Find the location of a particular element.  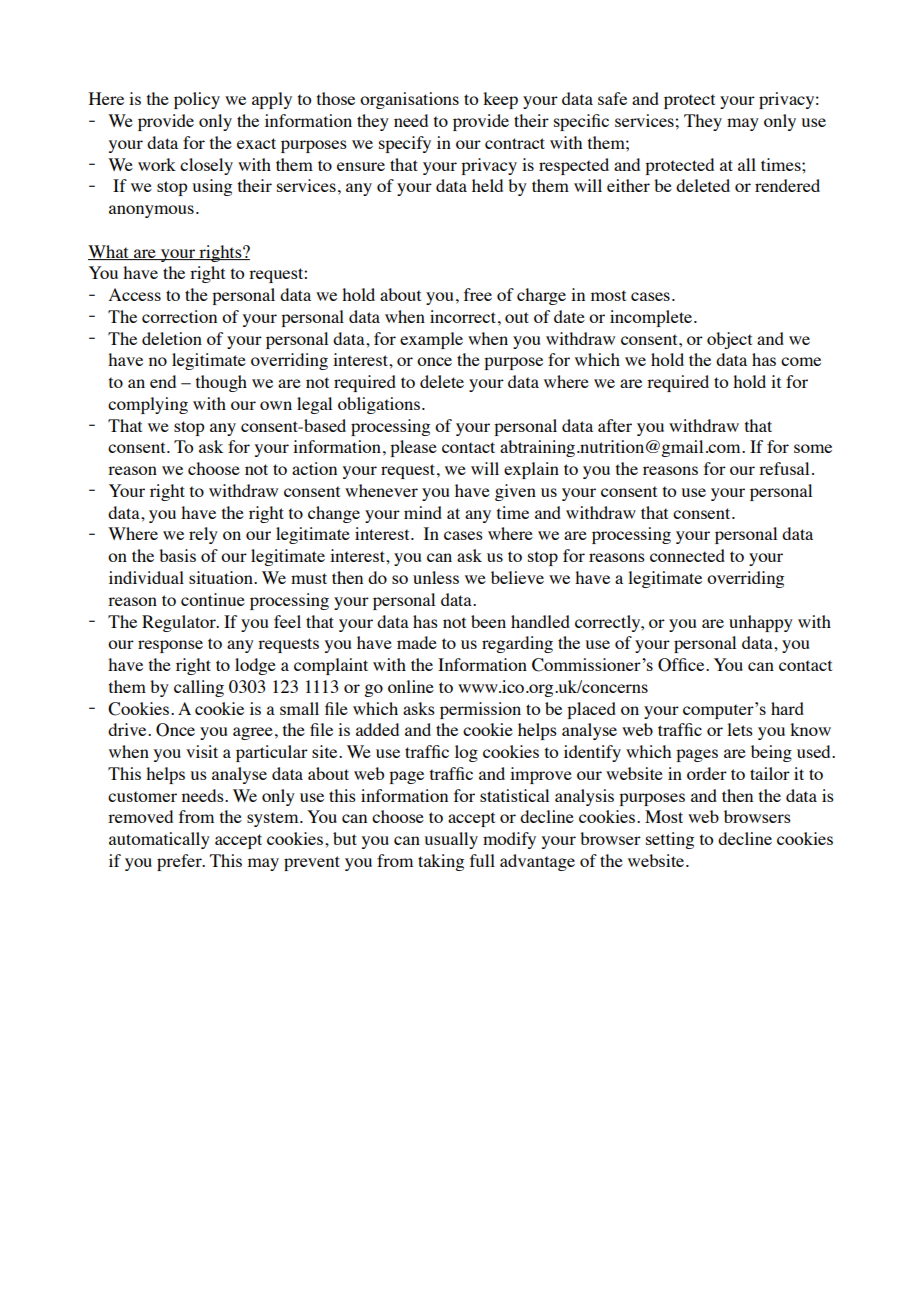

safe is located at coordinates (612, 98).
